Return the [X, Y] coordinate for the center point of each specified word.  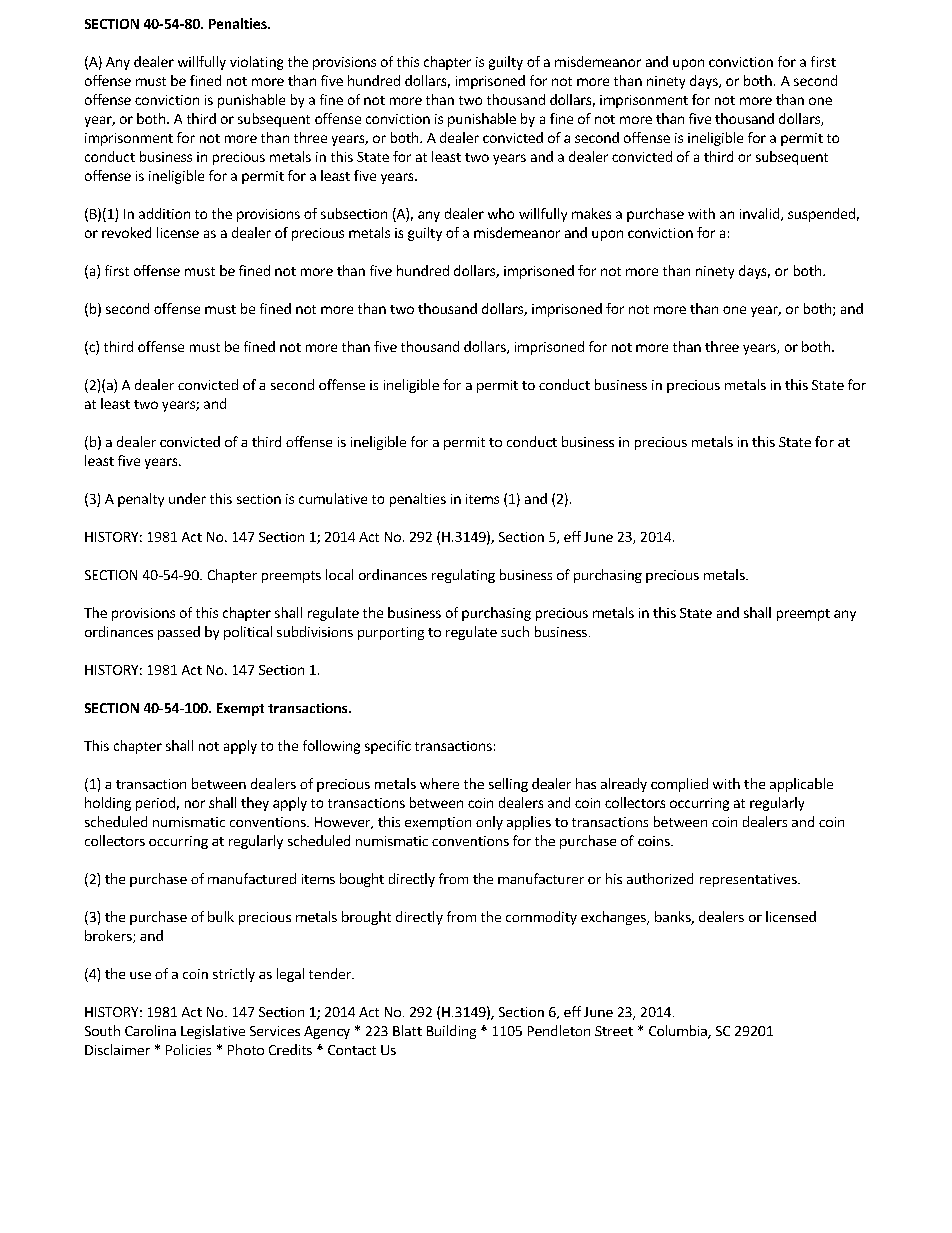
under [187, 498]
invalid [759, 213]
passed [179, 633]
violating [256, 63]
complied [679, 785]
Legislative [213, 1032]
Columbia [679, 1032]
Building [451, 1032]
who [501, 213]
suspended [821, 215]
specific [388, 747]
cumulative [333, 498]
